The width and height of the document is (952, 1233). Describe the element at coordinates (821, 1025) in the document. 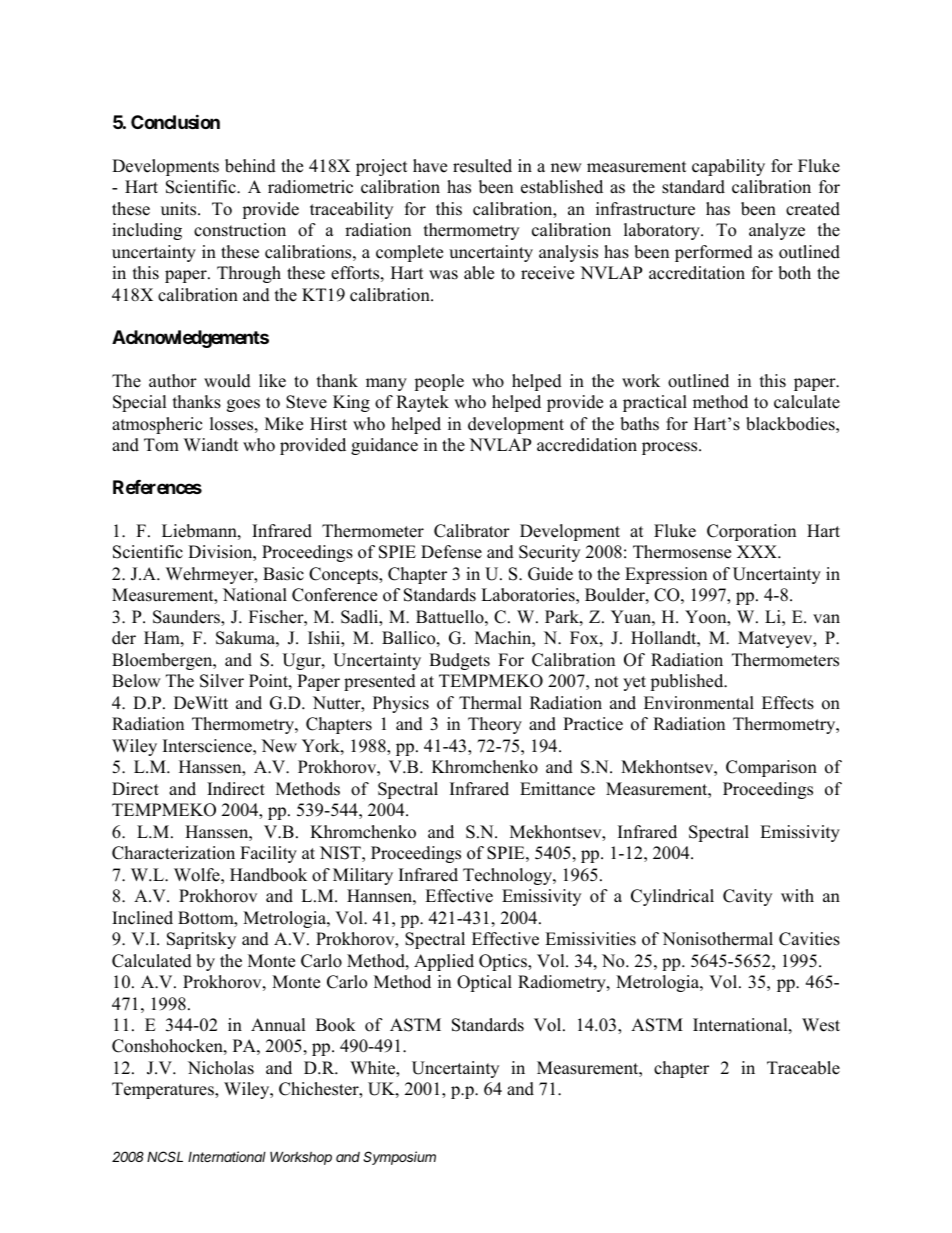

I see `West` at that location.
